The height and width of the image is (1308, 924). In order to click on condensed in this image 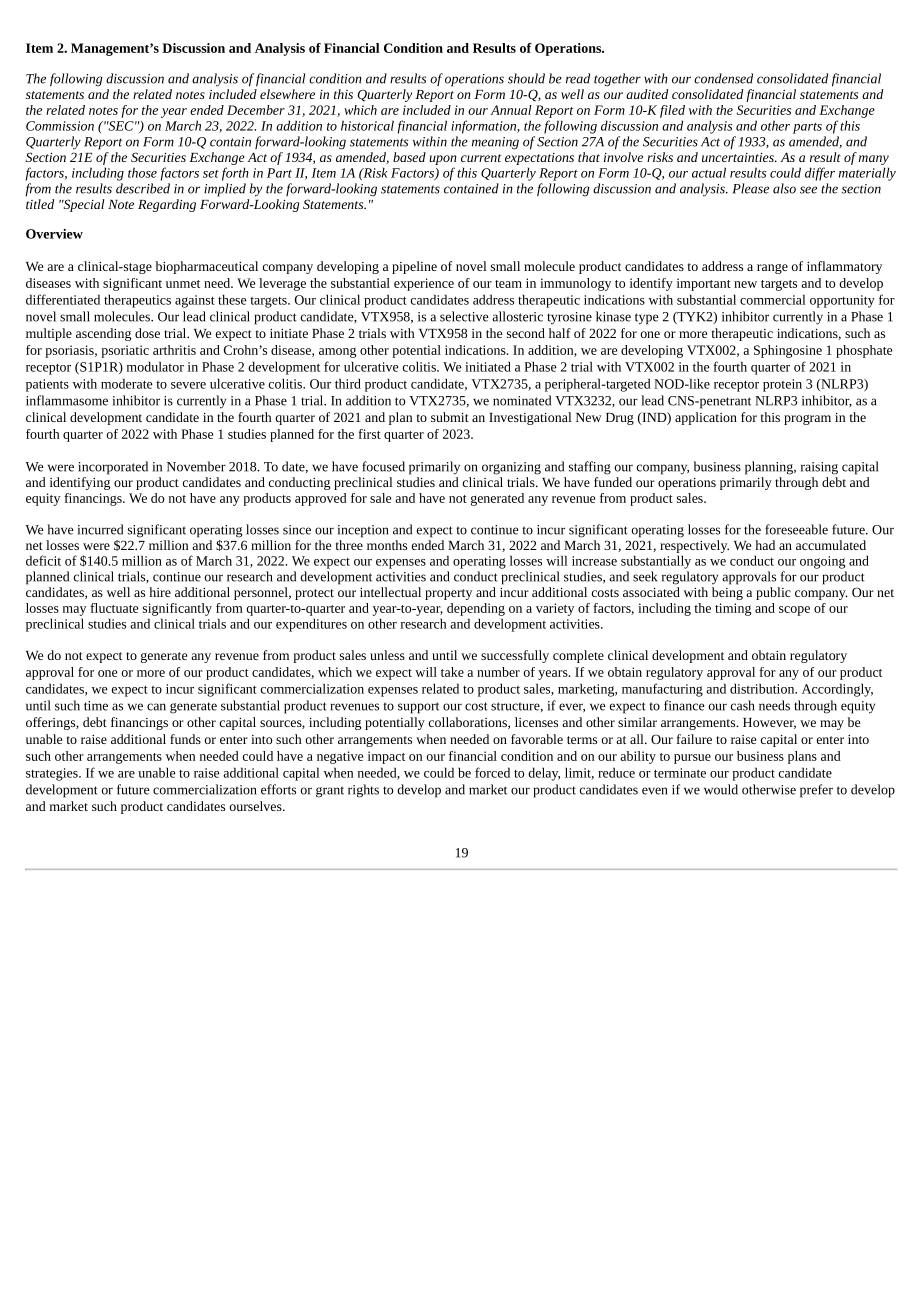, I will do `click(723, 78)`.
